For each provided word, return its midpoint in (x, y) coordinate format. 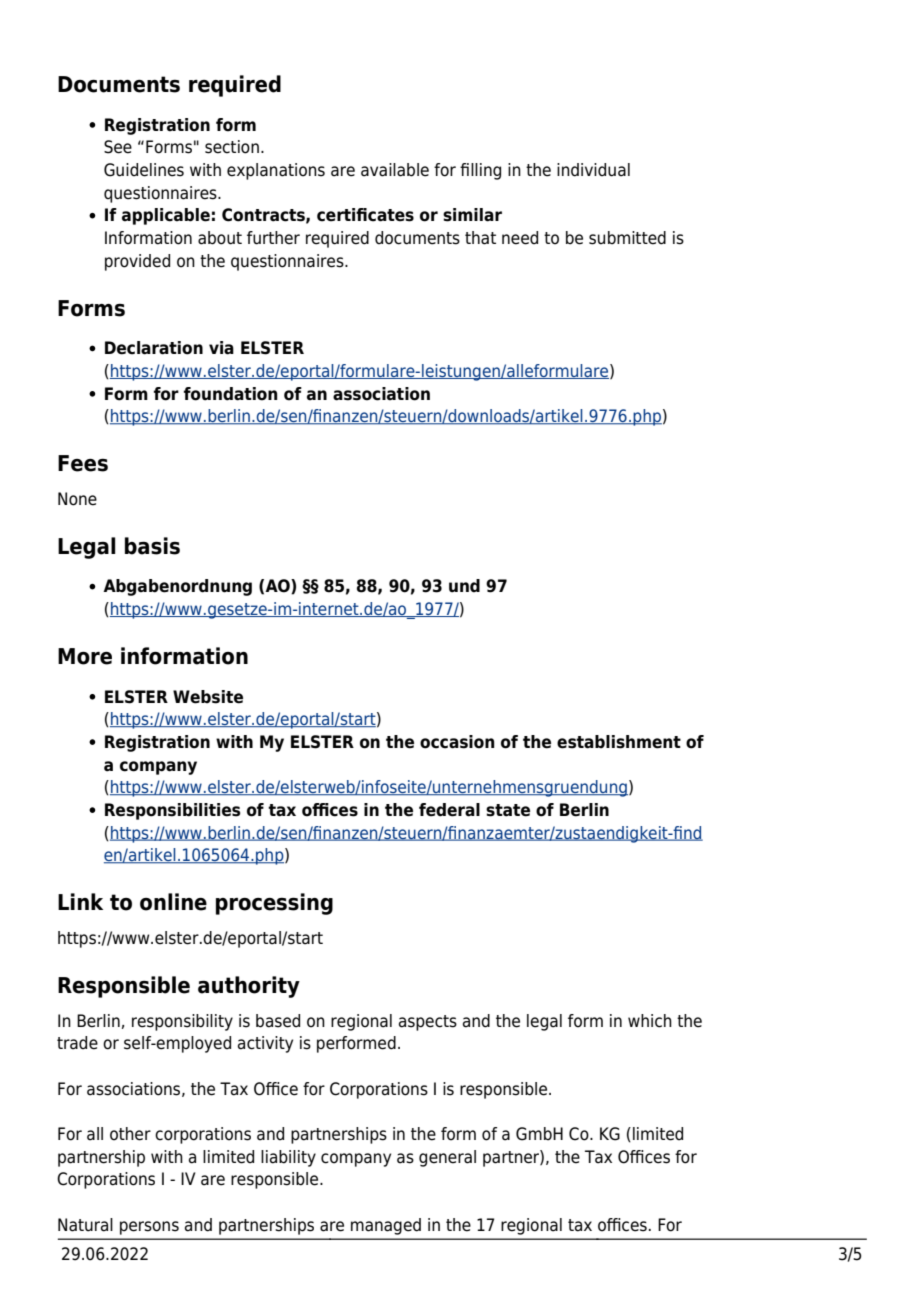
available (395, 170)
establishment (619, 742)
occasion (457, 742)
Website (208, 697)
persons (149, 1228)
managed (386, 1226)
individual (593, 170)
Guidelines (144, 170)
